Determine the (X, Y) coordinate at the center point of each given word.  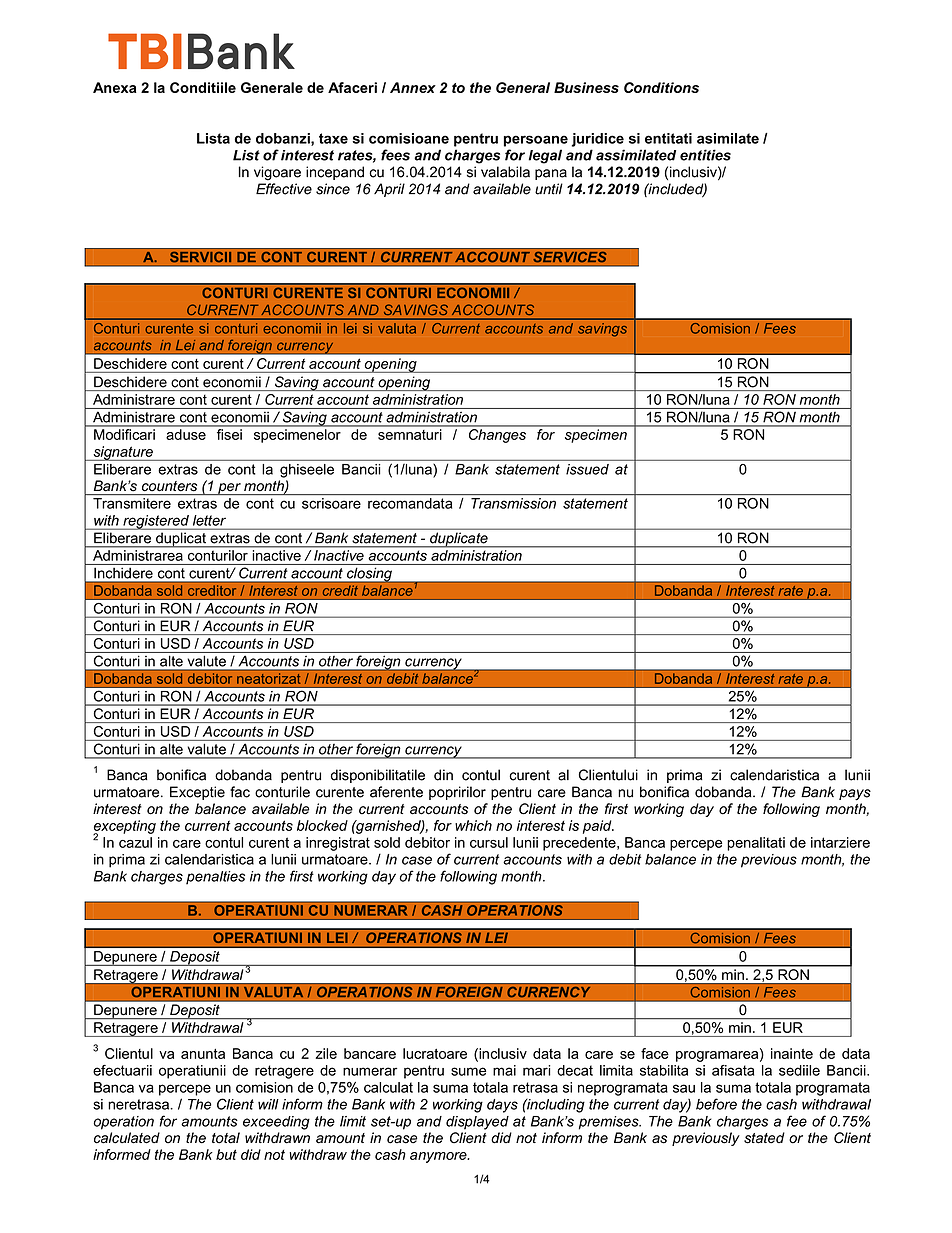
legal (545, 156)
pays (855, 795)
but (226, 1154)
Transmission (513, 503)
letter (209, 520)
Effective (284, 189)
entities (705, 155)
